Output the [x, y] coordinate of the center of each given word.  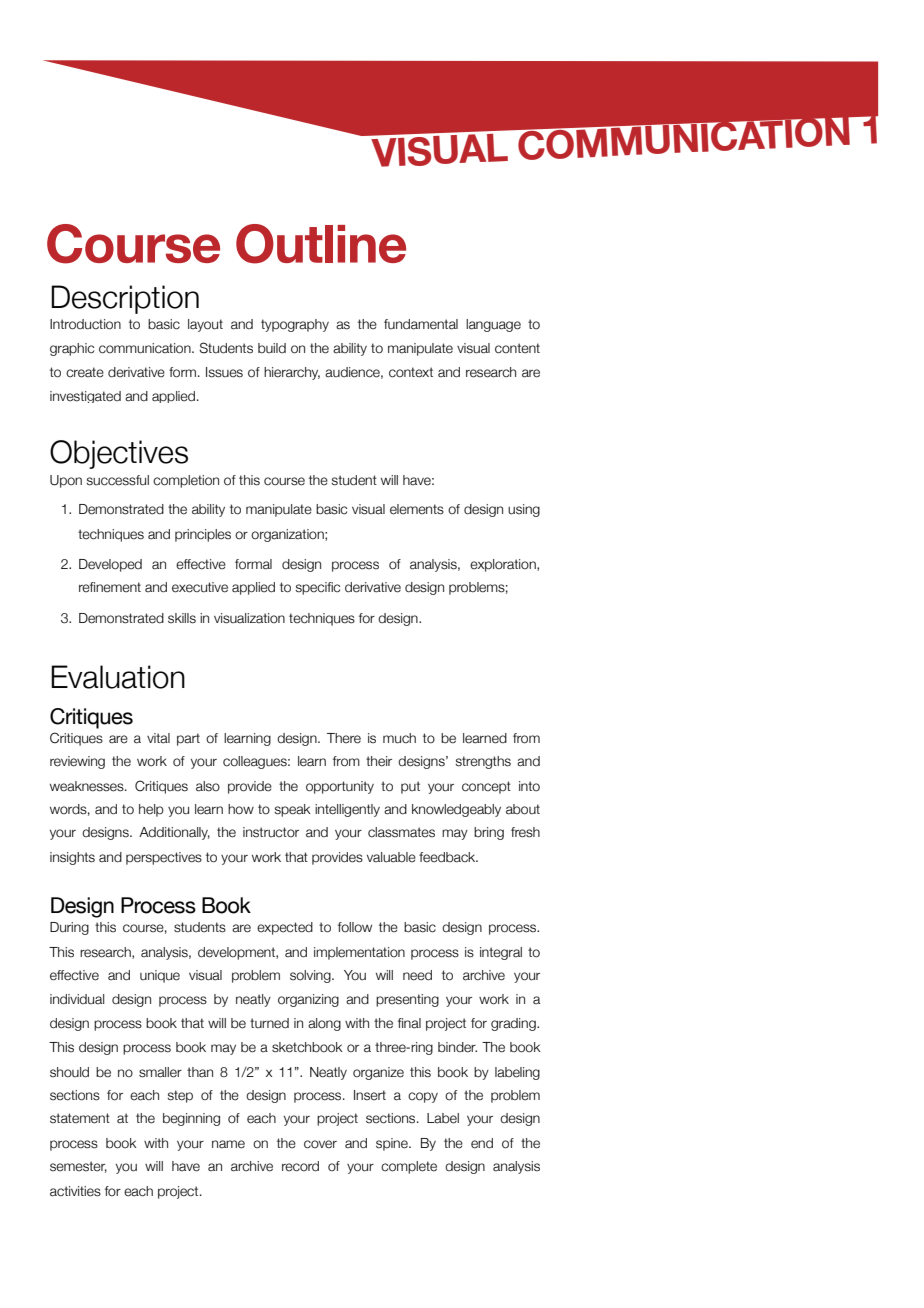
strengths [483, 762]
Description [125, 299]
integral [501, 953]
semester [78, 1167]
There [344, 738]
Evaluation [118, 677]
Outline [321, 244]
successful [117, 480]
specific [317, 588]
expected [285, 928]
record [300, 1166]
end [482, 1143]
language [493, 325]
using [524, 510]
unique [160, 976]
